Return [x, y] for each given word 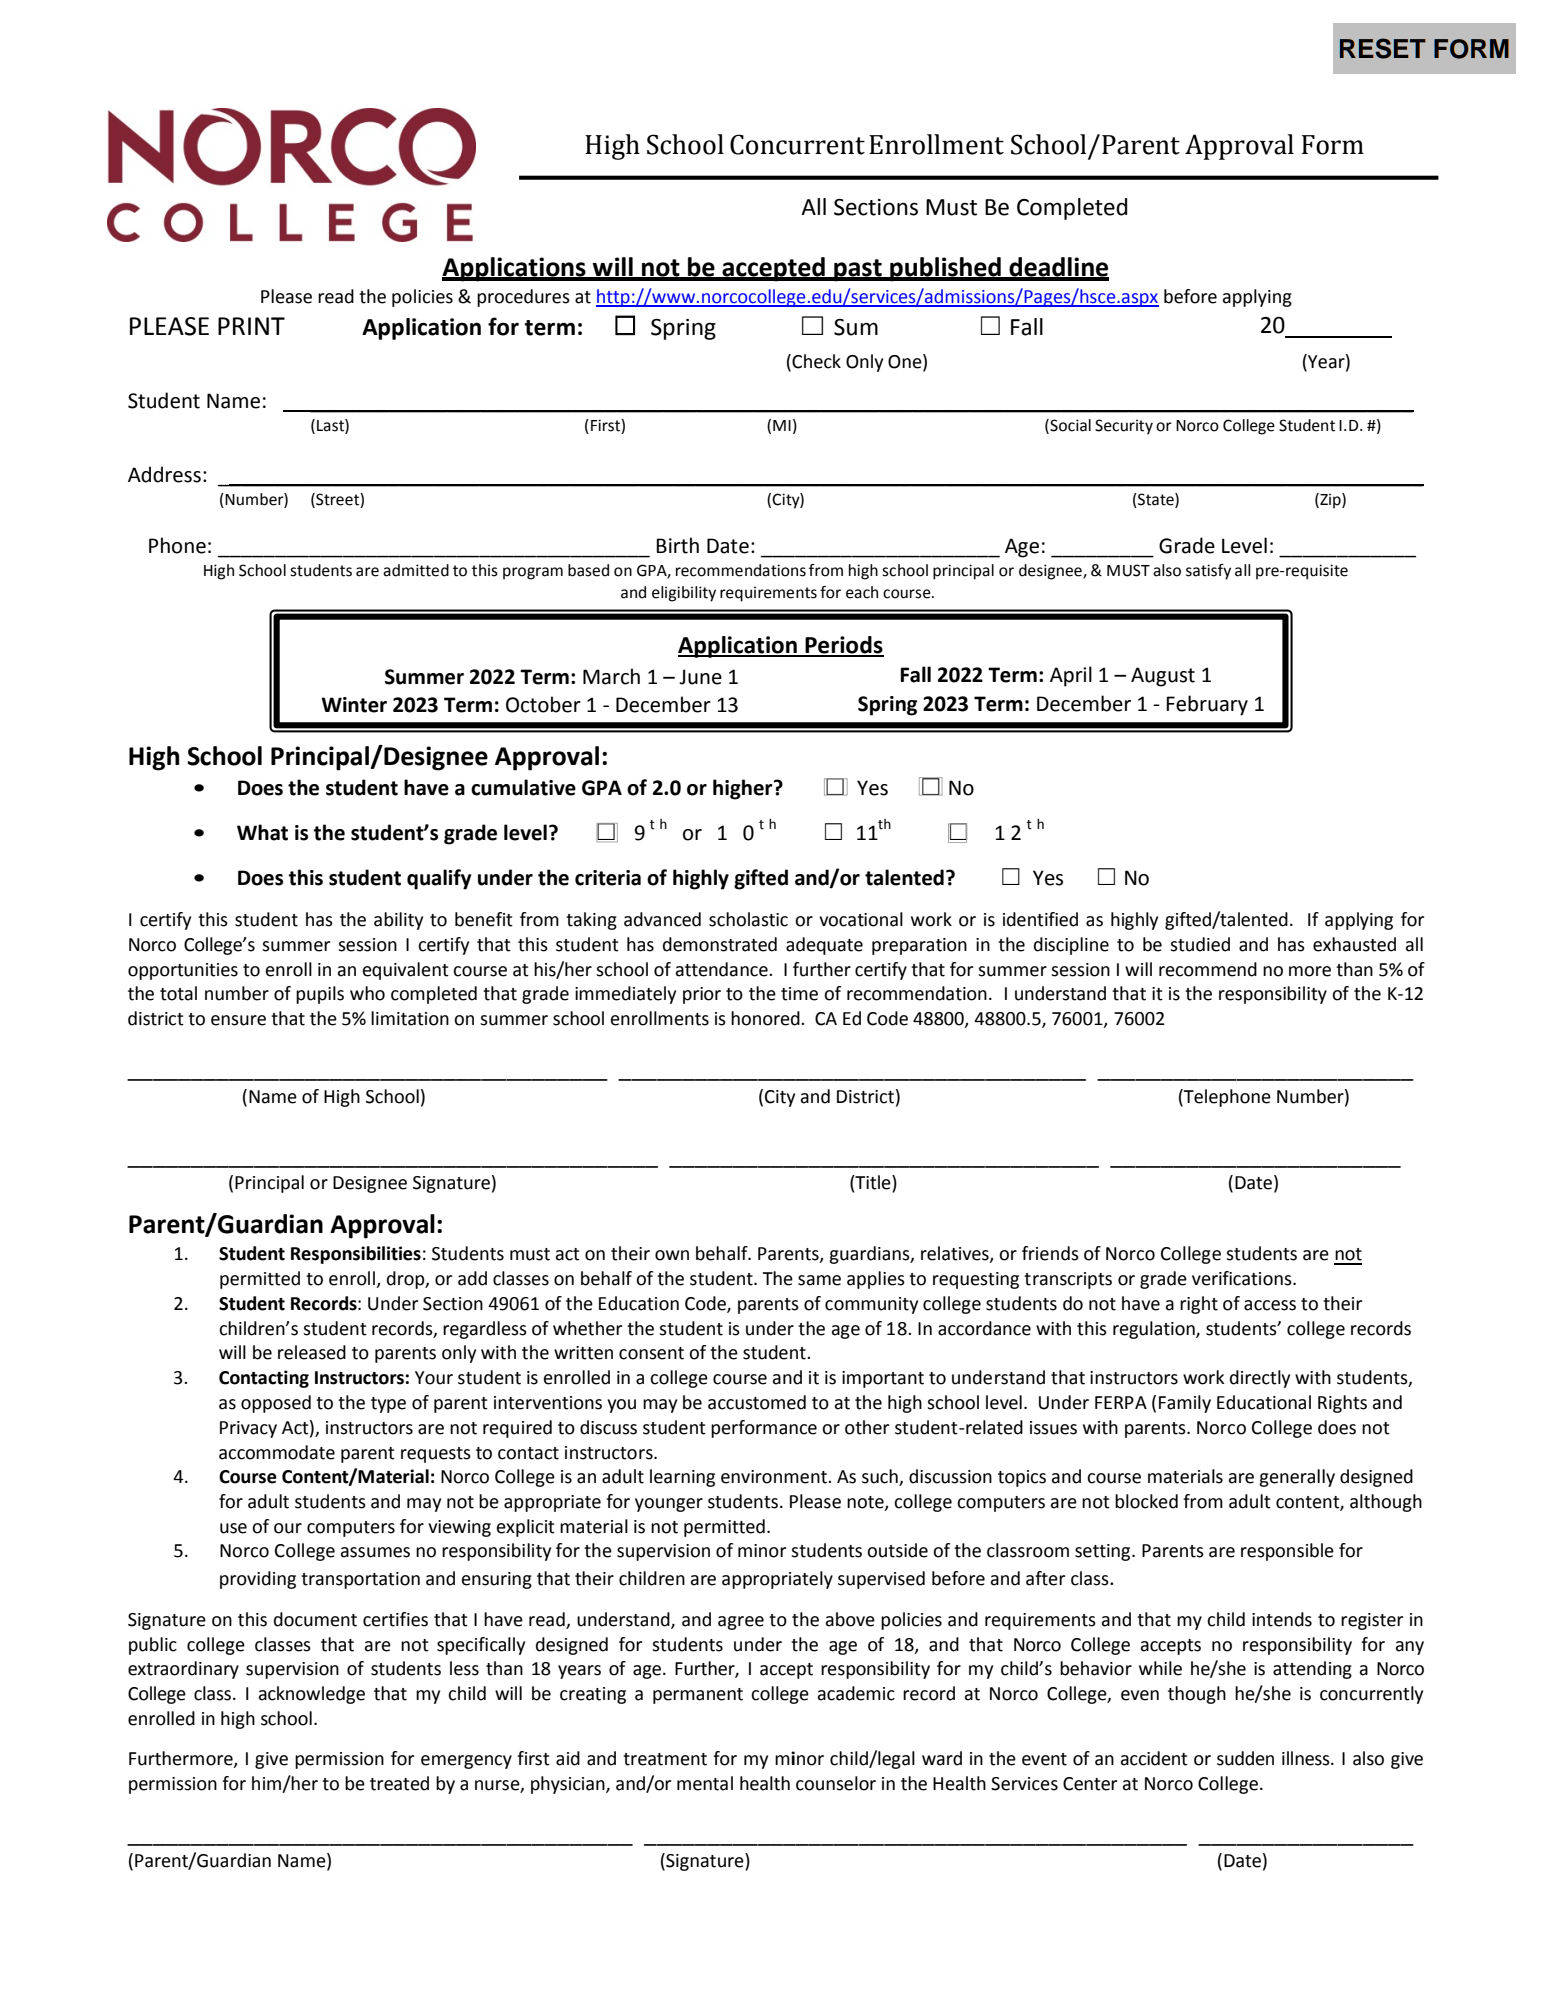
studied [1200, 944]
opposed [276, 1404]
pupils [320, 995]
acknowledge [312, 1695]
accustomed [757, 1402]
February [1207, 705]
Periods [844, 646]
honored [766, 1018]
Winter [354, 705]
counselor [836, 1783]
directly [1260, 1379]
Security [1124, 427]
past [858, 270]
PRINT [251, 326]
